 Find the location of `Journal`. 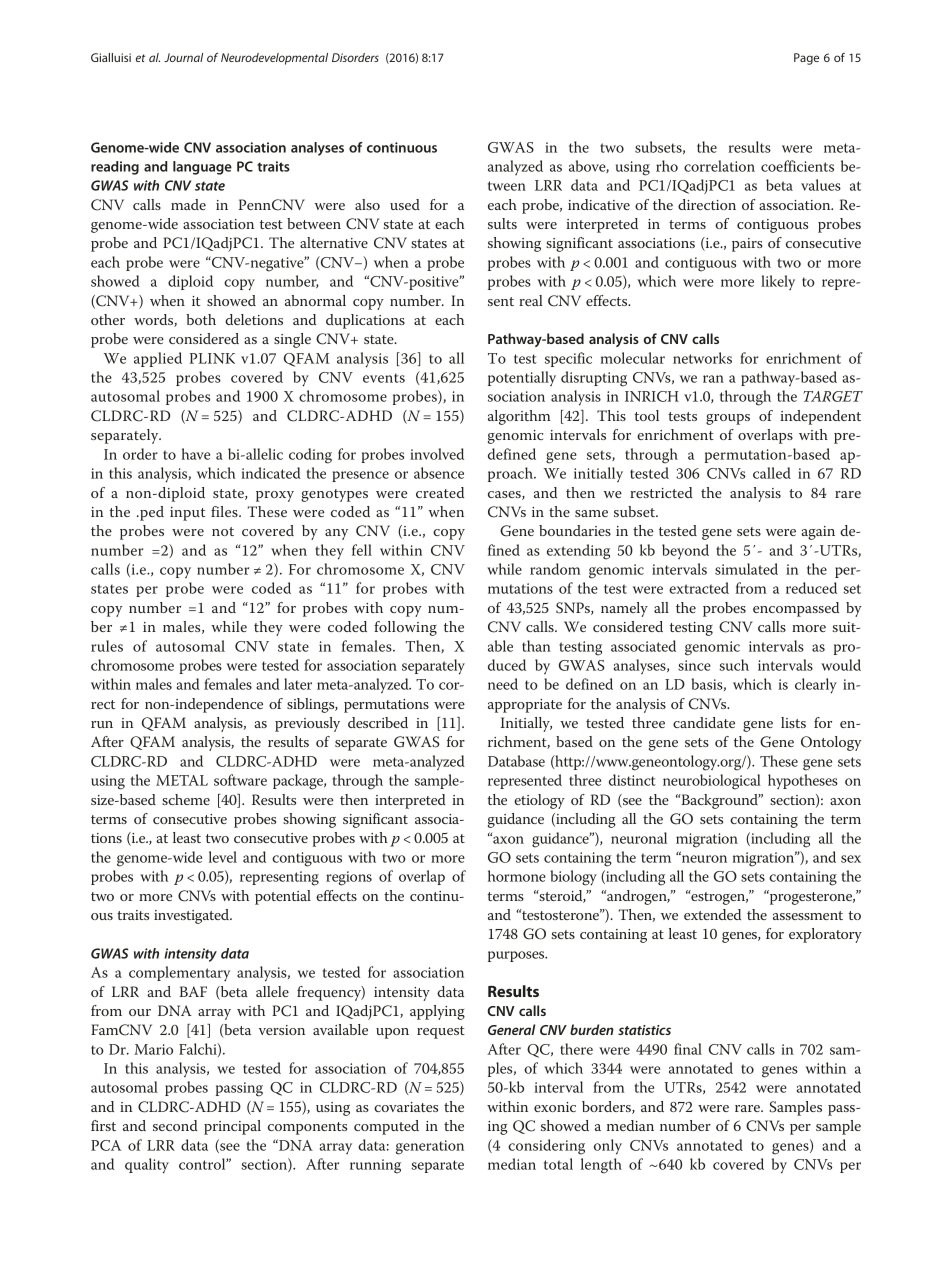

Journal is located at coordinates (183, 57).
